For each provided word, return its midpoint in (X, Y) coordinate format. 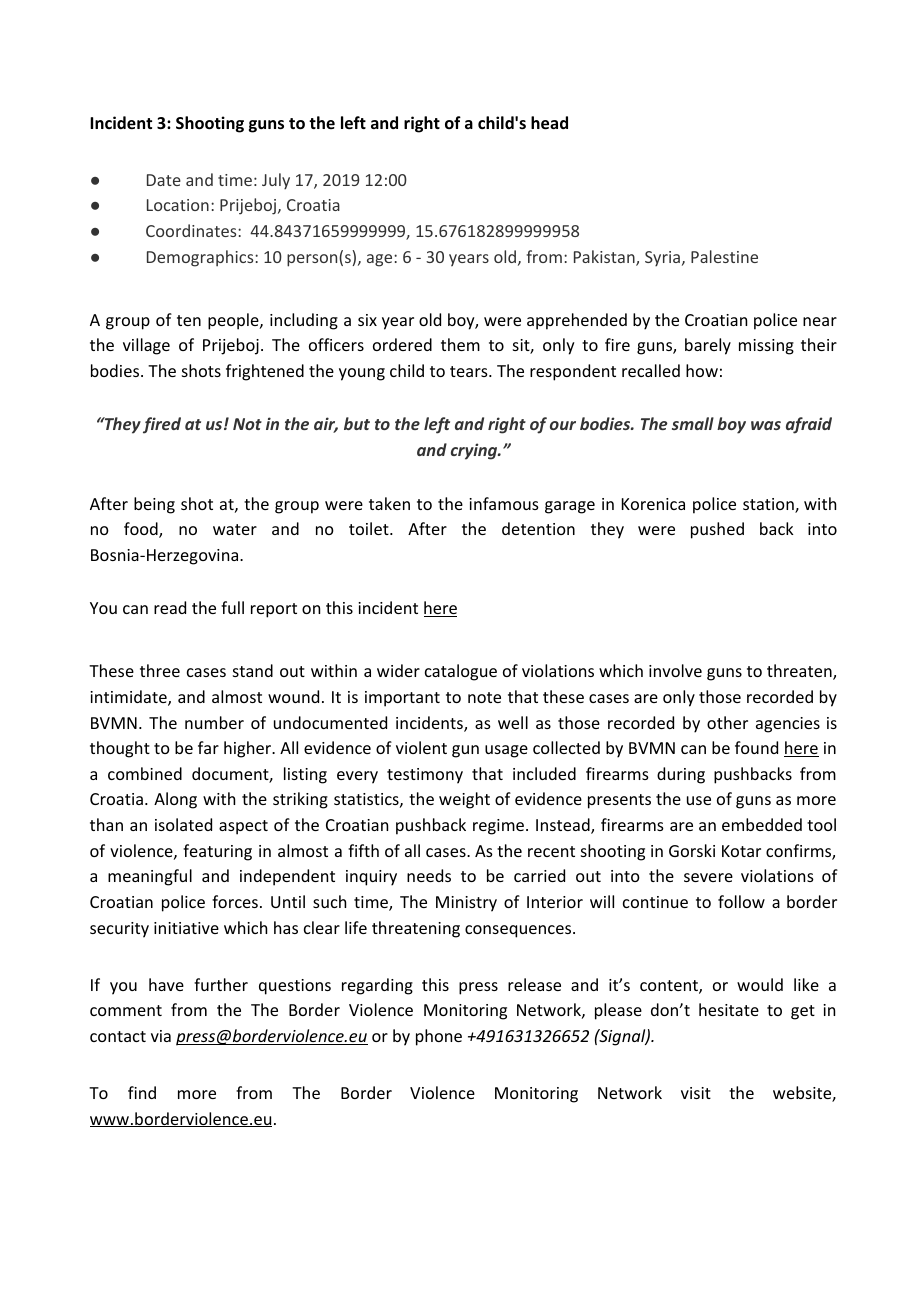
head (549, 123)
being (154, 505)
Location (178, 205)
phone (439, 1037)
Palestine (724, 256)
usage (506, 751)
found (756, 747)
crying (475, 451)
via (161, 1036)
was (766, 425)
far (208, 747)
